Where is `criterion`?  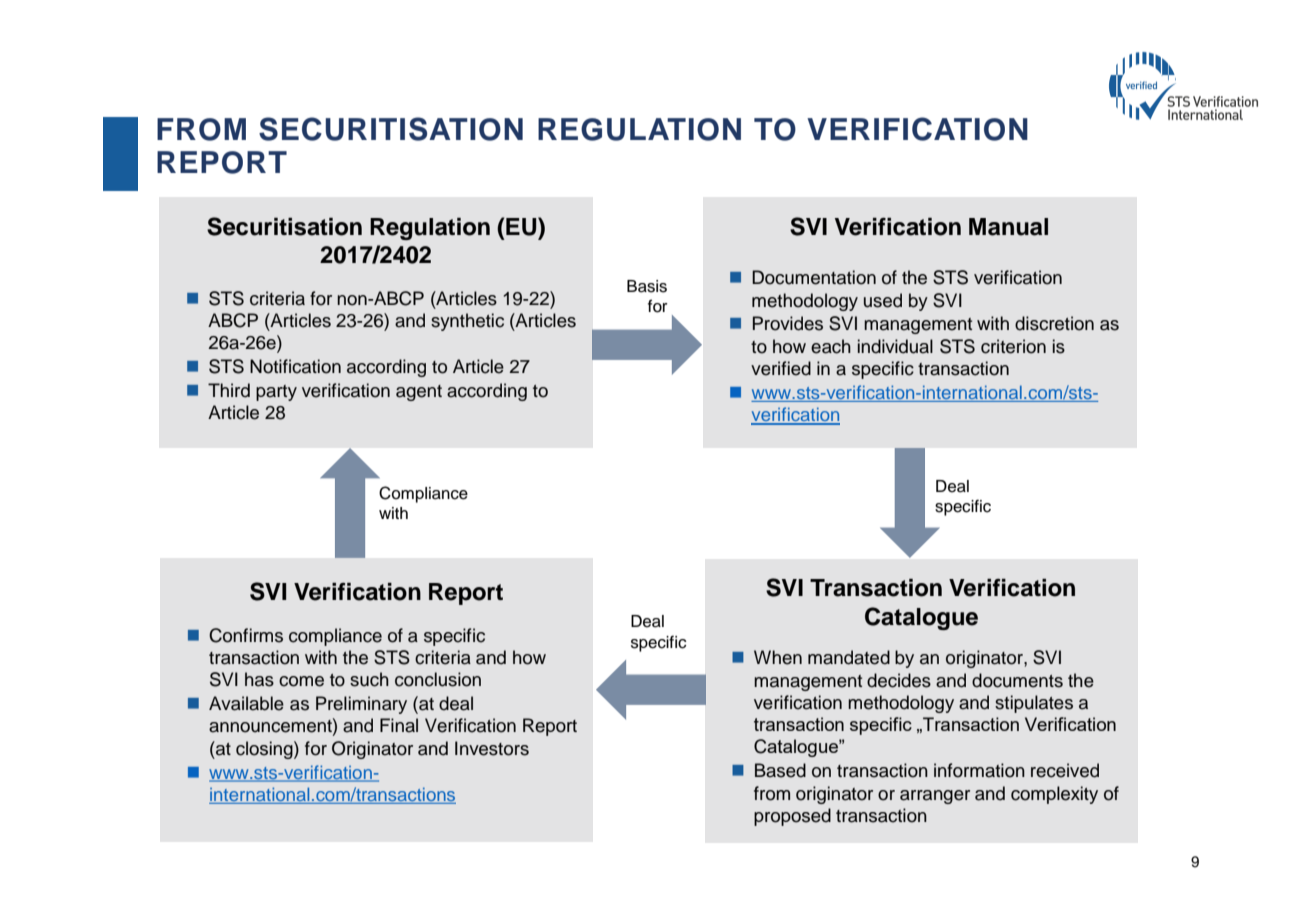
criterion is located at coordinates (1013, 346).
